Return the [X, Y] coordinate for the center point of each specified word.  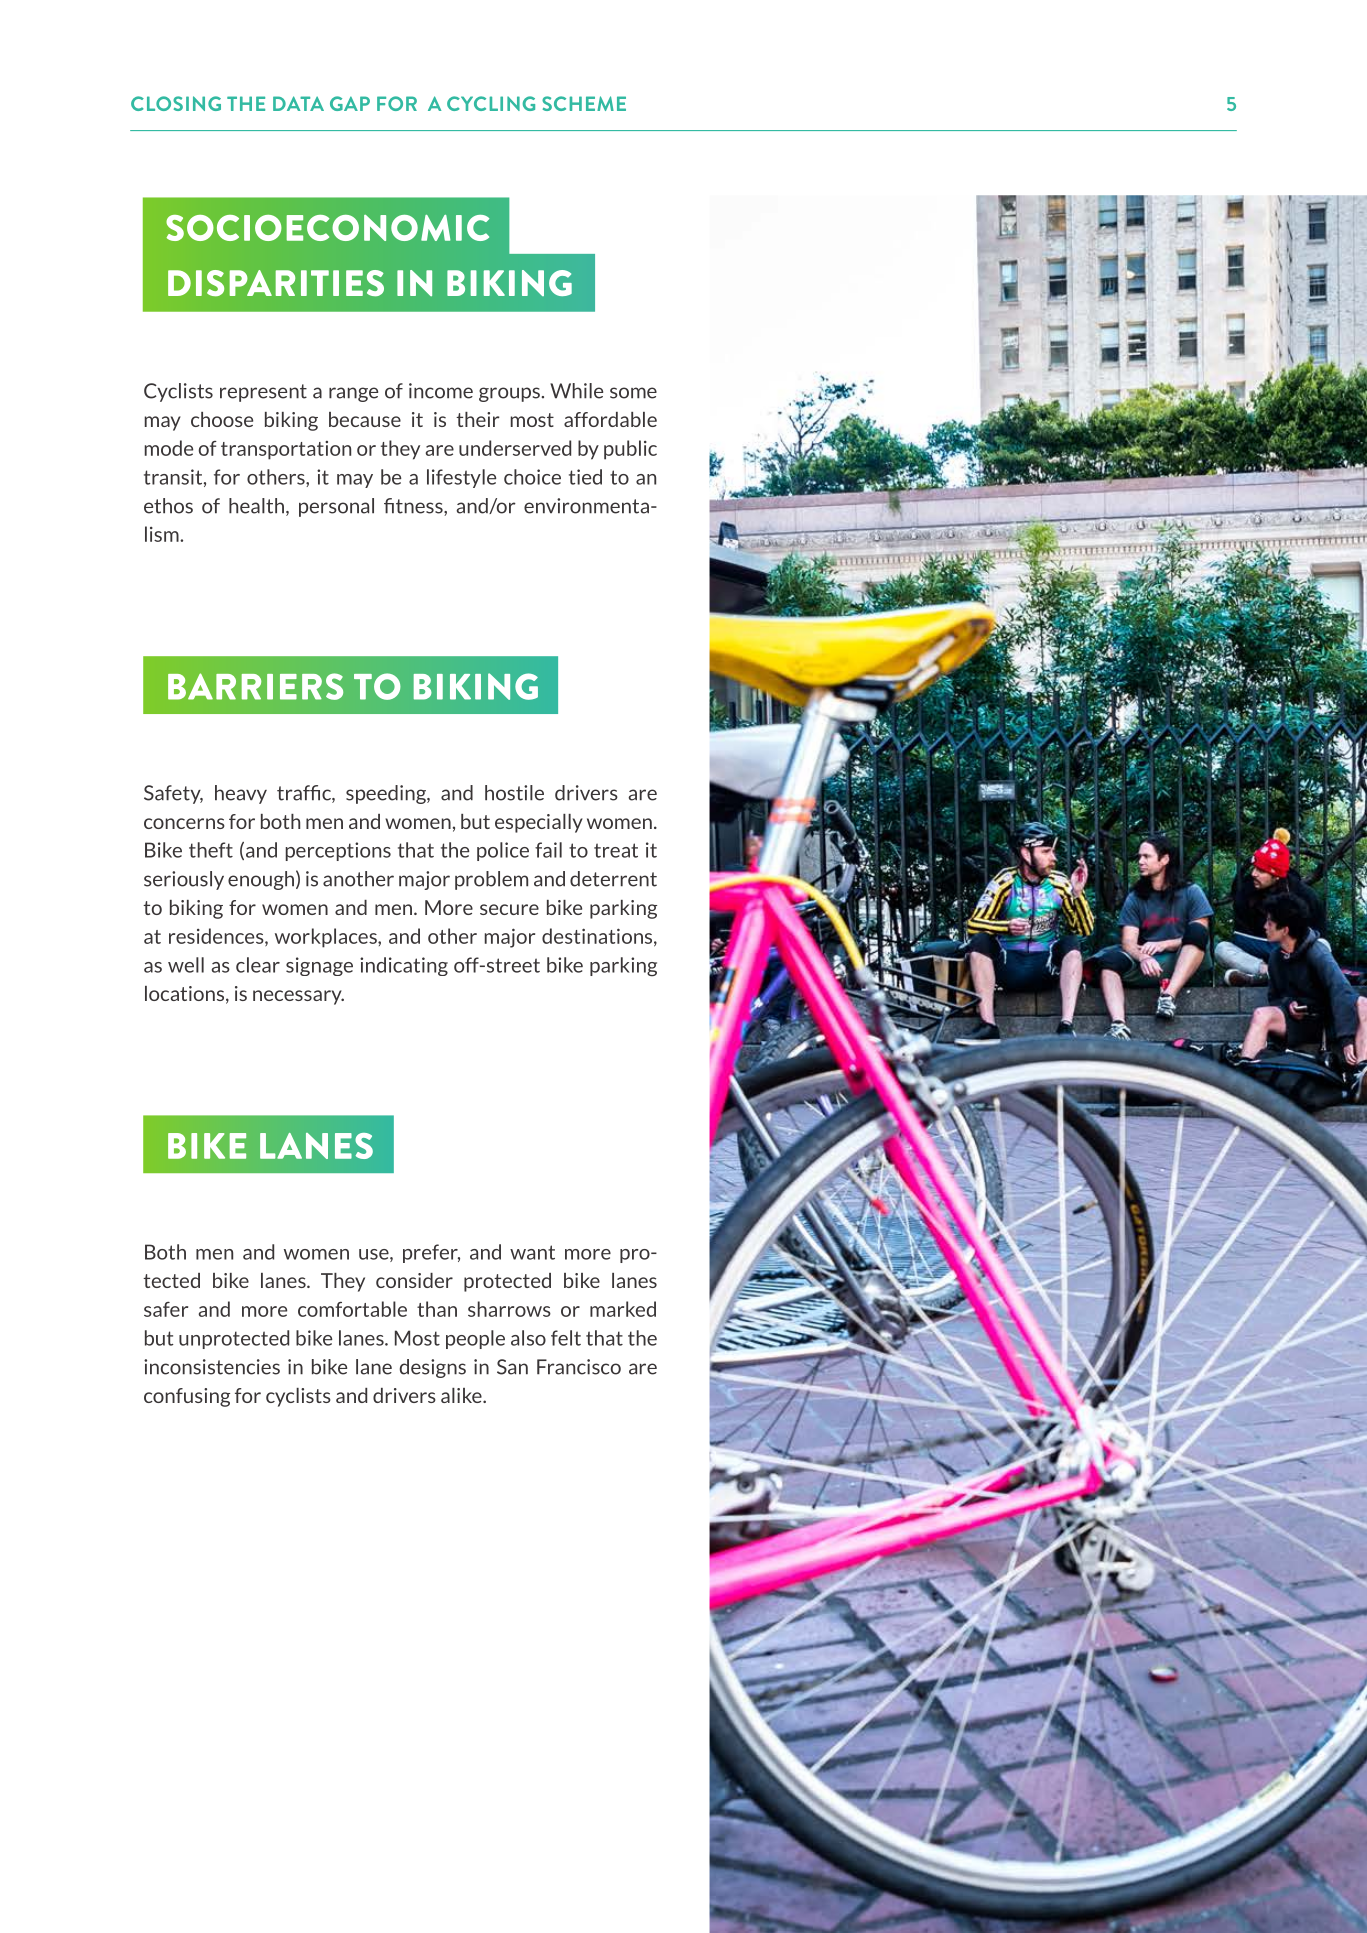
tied [585, 477]
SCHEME [584, 103]
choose [222, 419]
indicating [404, 966]
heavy [241, 794]
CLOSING [176, 103]
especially [539, 823]
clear [258, 965]
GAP [350, 103]
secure [509, 909]
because [365, 419]
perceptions [338, 851]
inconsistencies [212, 1367]
